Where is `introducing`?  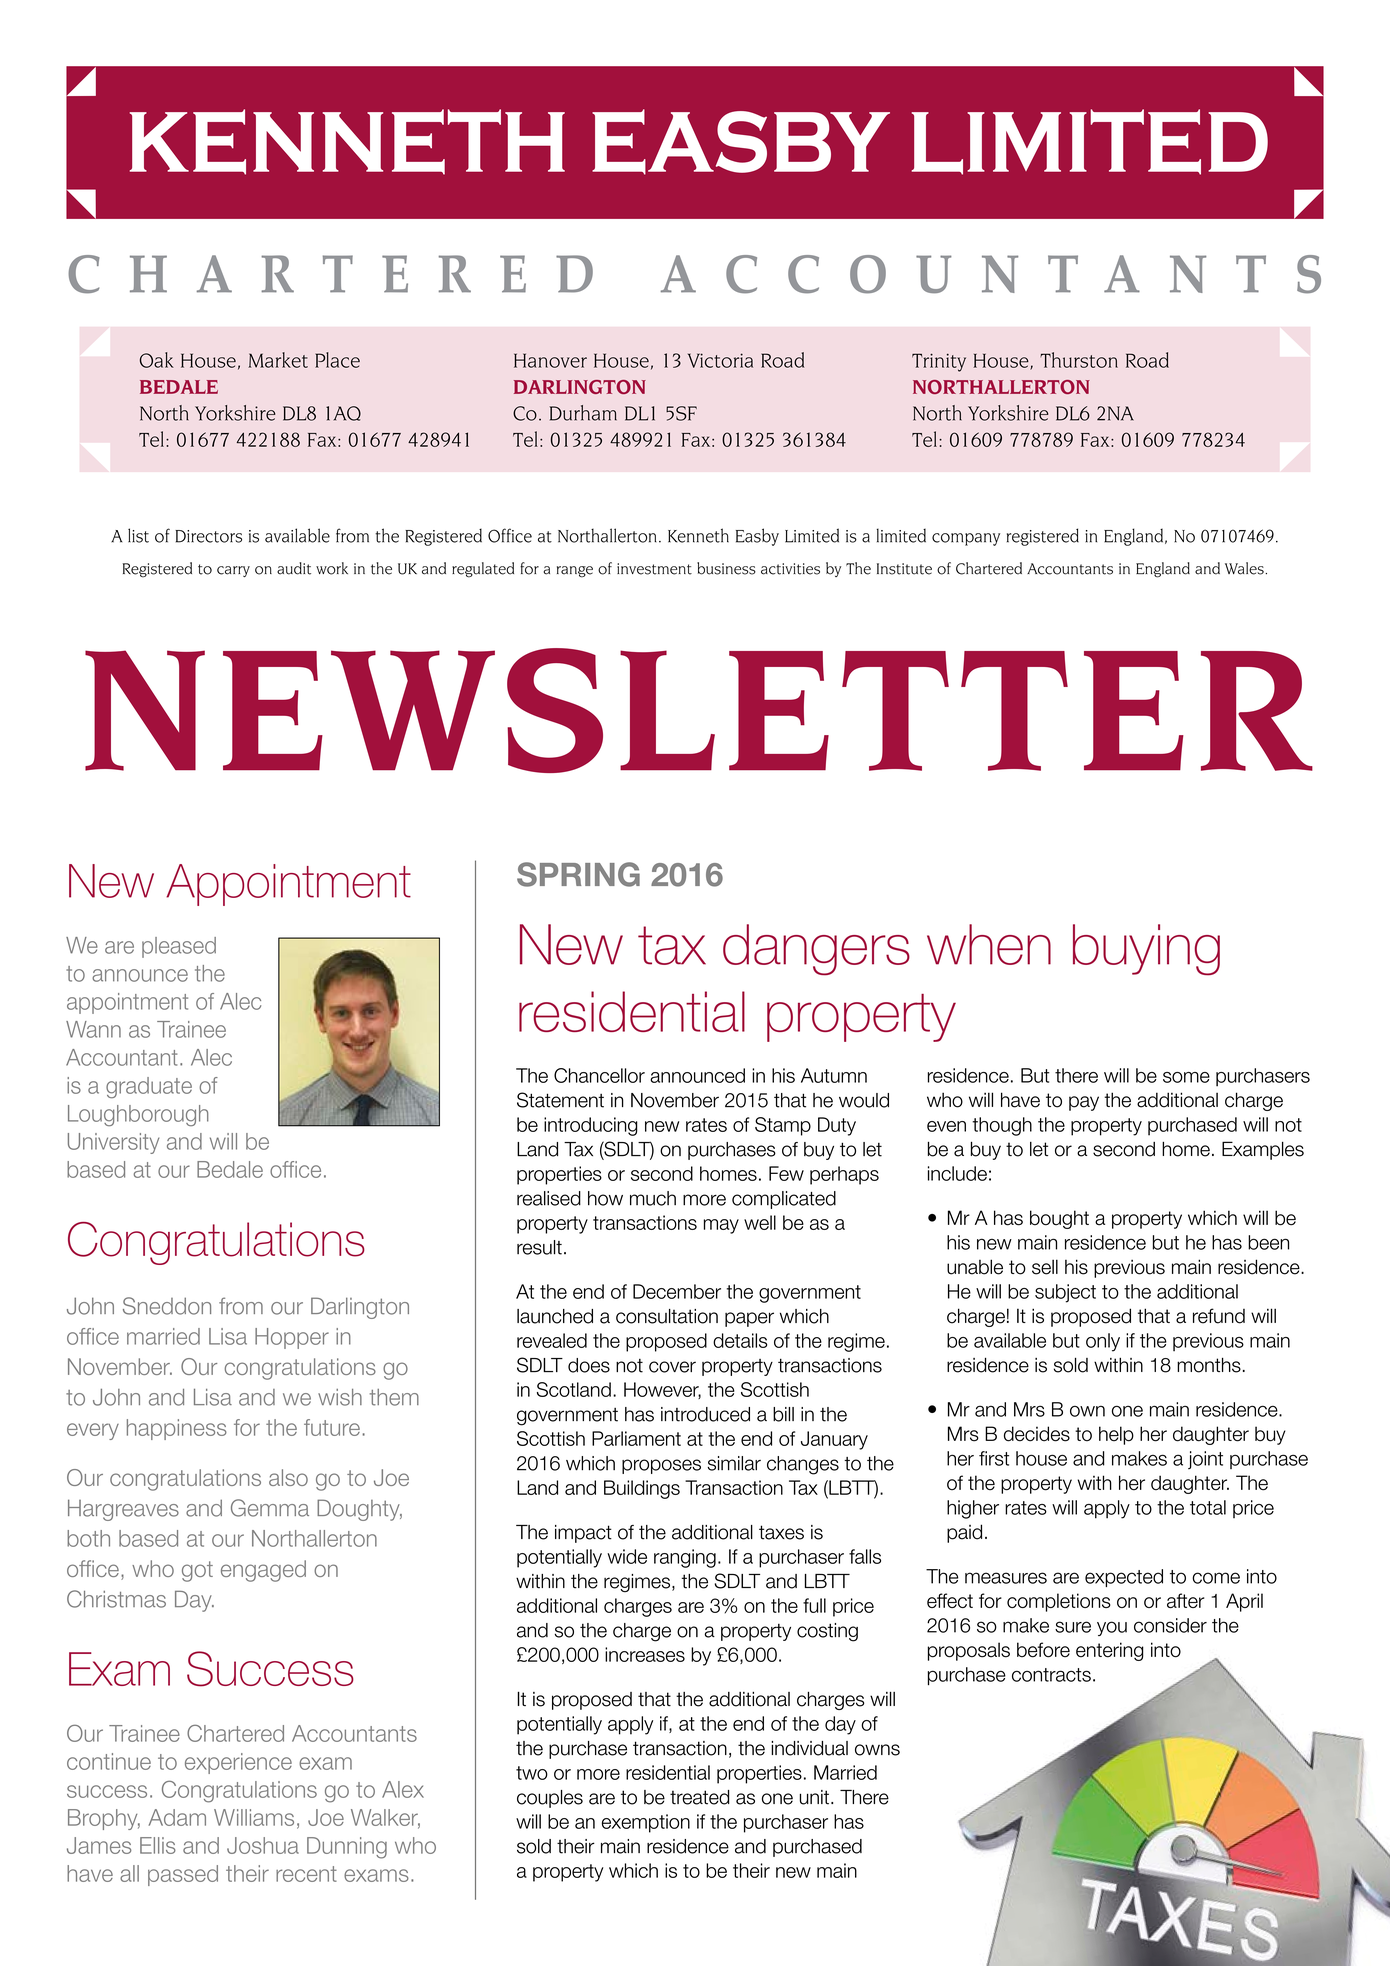
introducing is located at coordinates (591, 1126).
